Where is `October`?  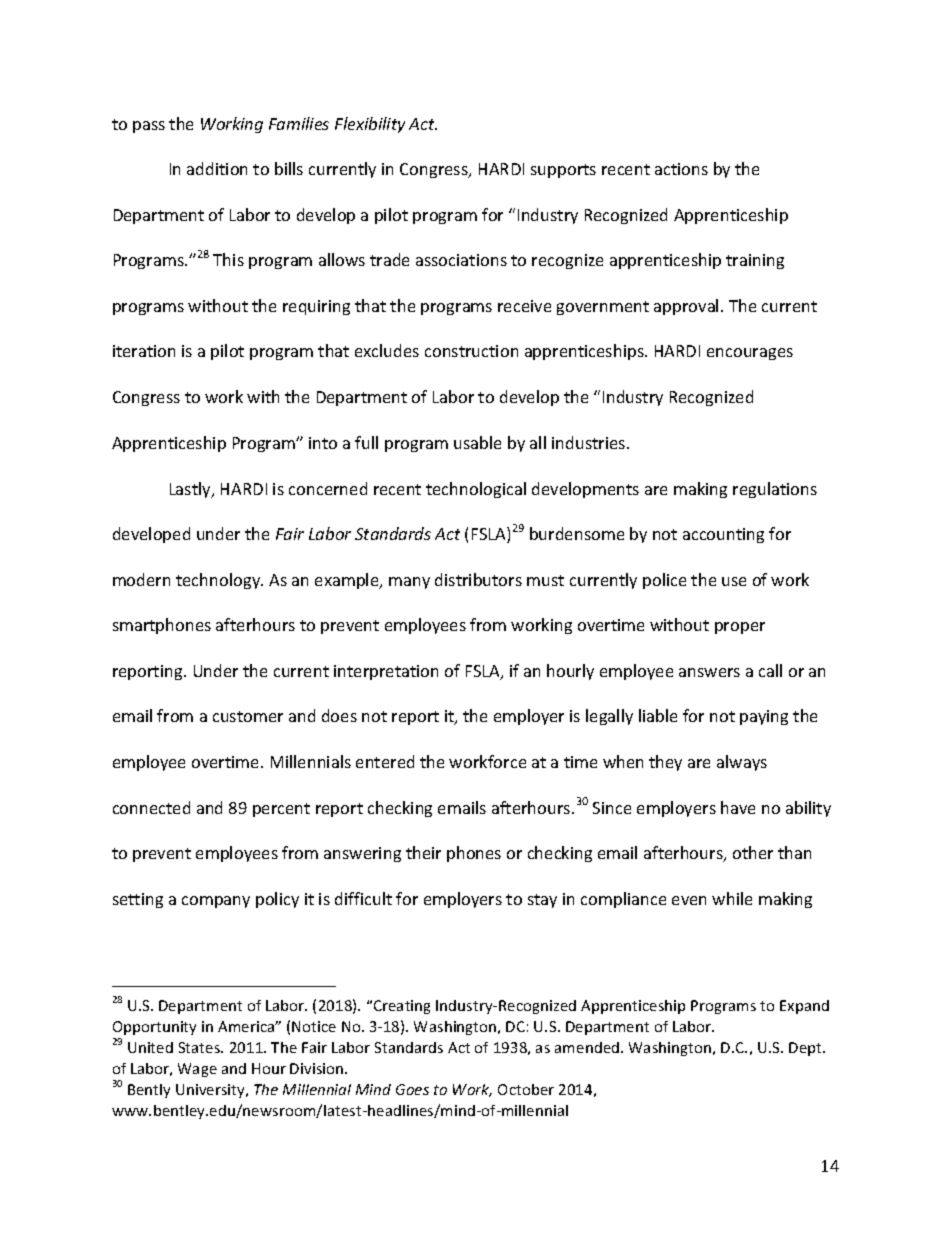
October is located at coordinates (526, 1089).
